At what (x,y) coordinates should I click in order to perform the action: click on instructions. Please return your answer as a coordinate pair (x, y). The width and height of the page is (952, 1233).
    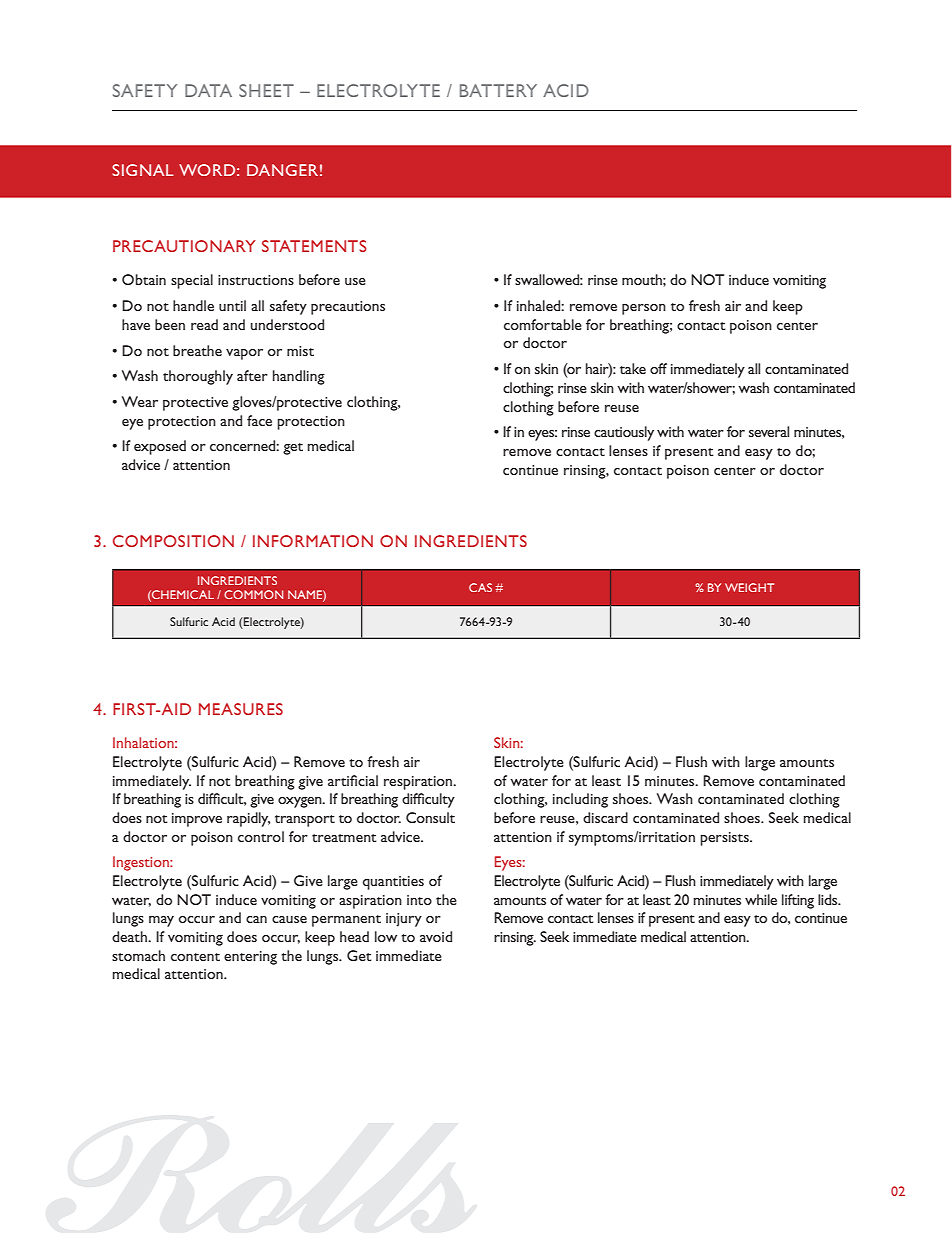
    Looking at the image, I should click on (256, 280).
